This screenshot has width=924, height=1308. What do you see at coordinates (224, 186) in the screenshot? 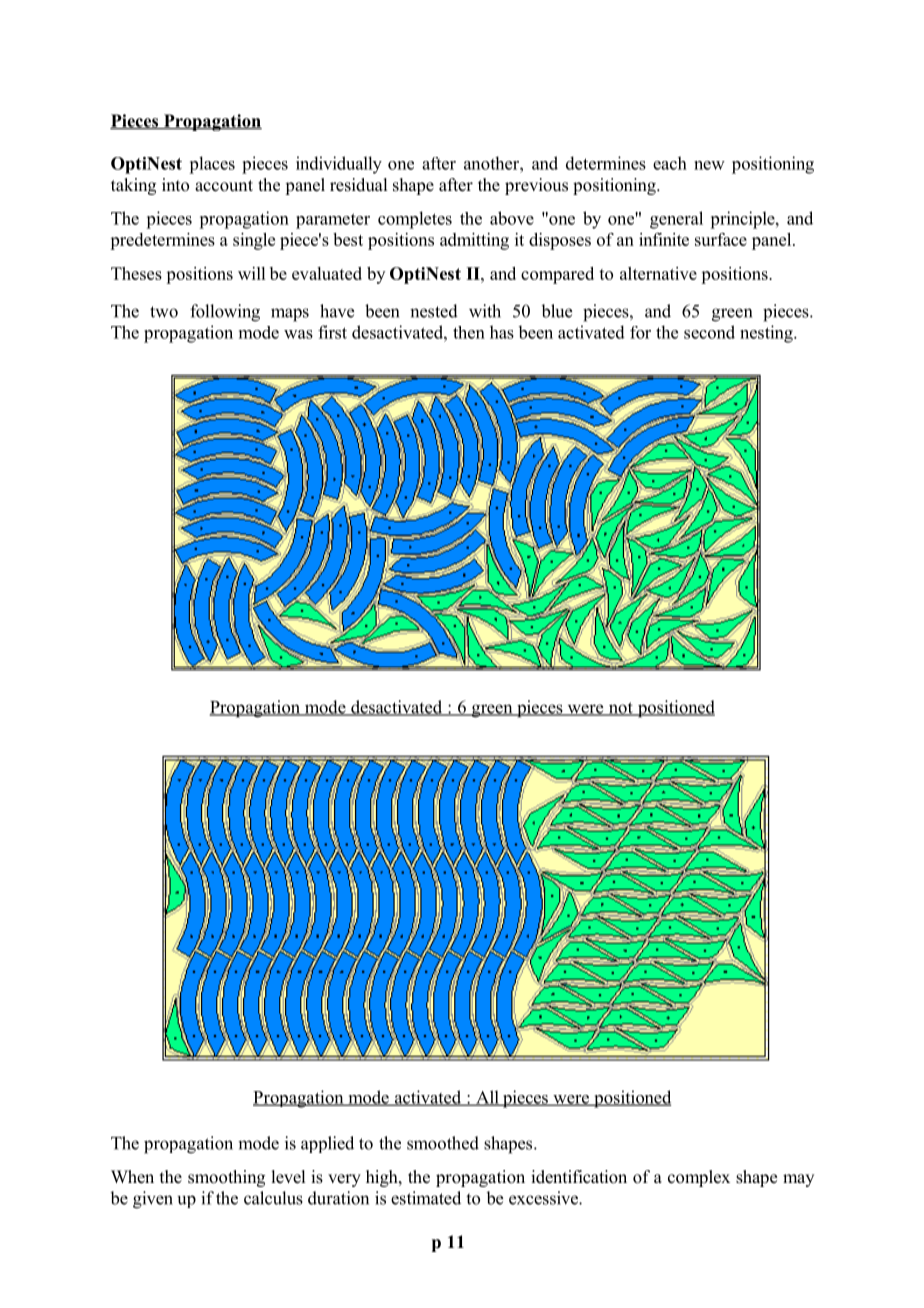
I see `account` at bounding box center [224, 186].
